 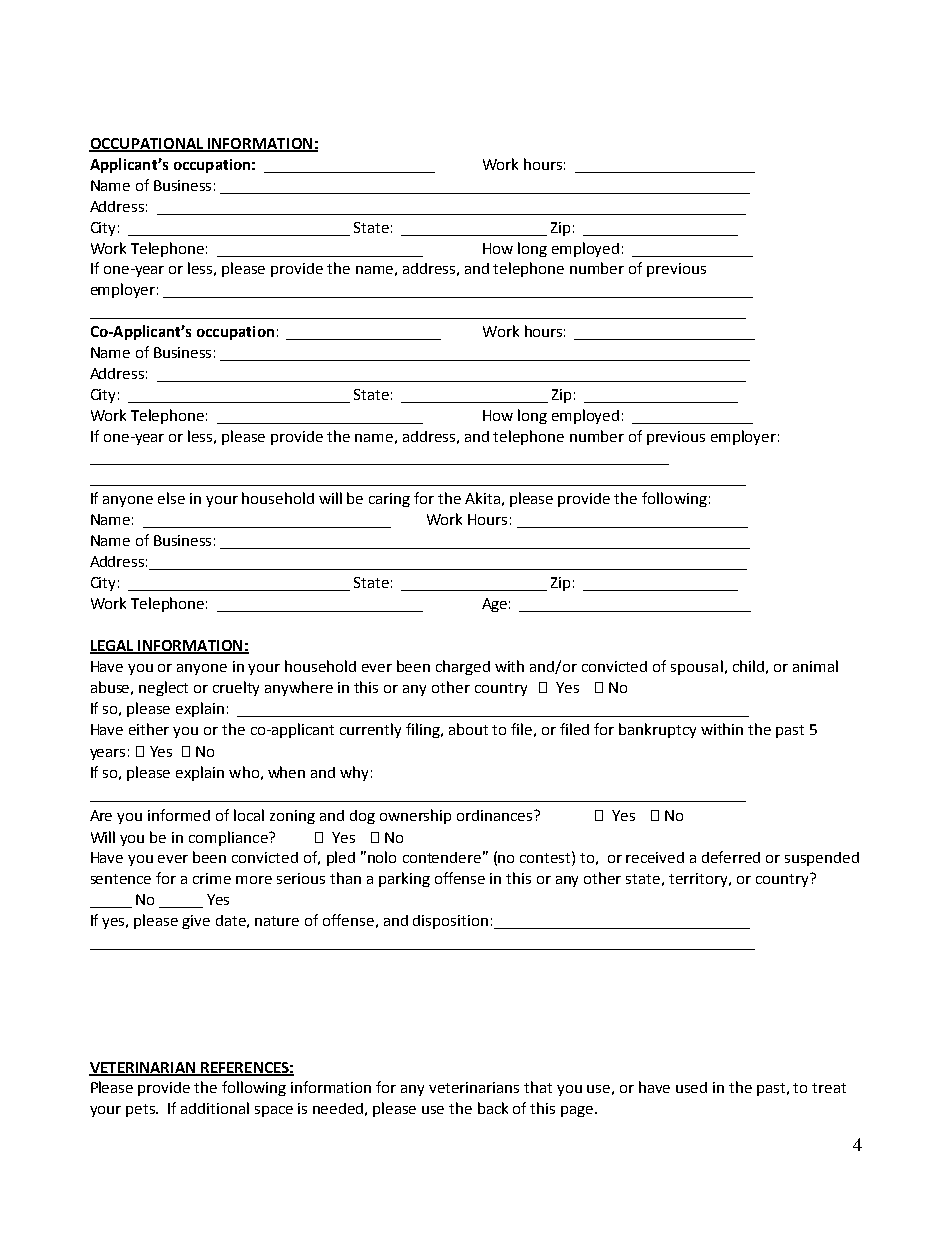 I want to click on parking, so click(x=404, y=879).
